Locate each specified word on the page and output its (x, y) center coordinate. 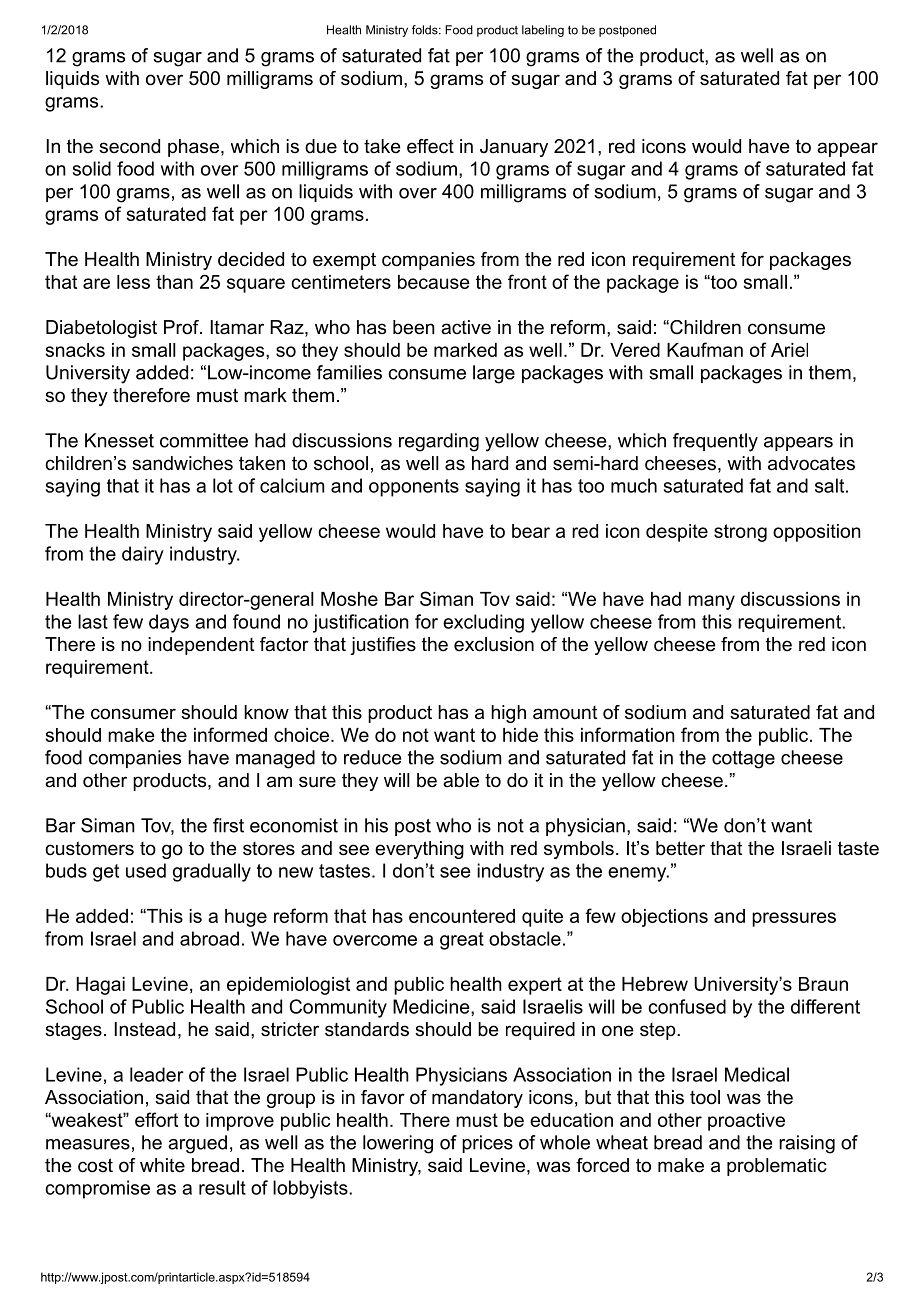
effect (430, 146)
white (162, 1165)
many (711, 602)
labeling (543, 31)
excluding (483, 623)
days (169, 623)
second (129, 146)
